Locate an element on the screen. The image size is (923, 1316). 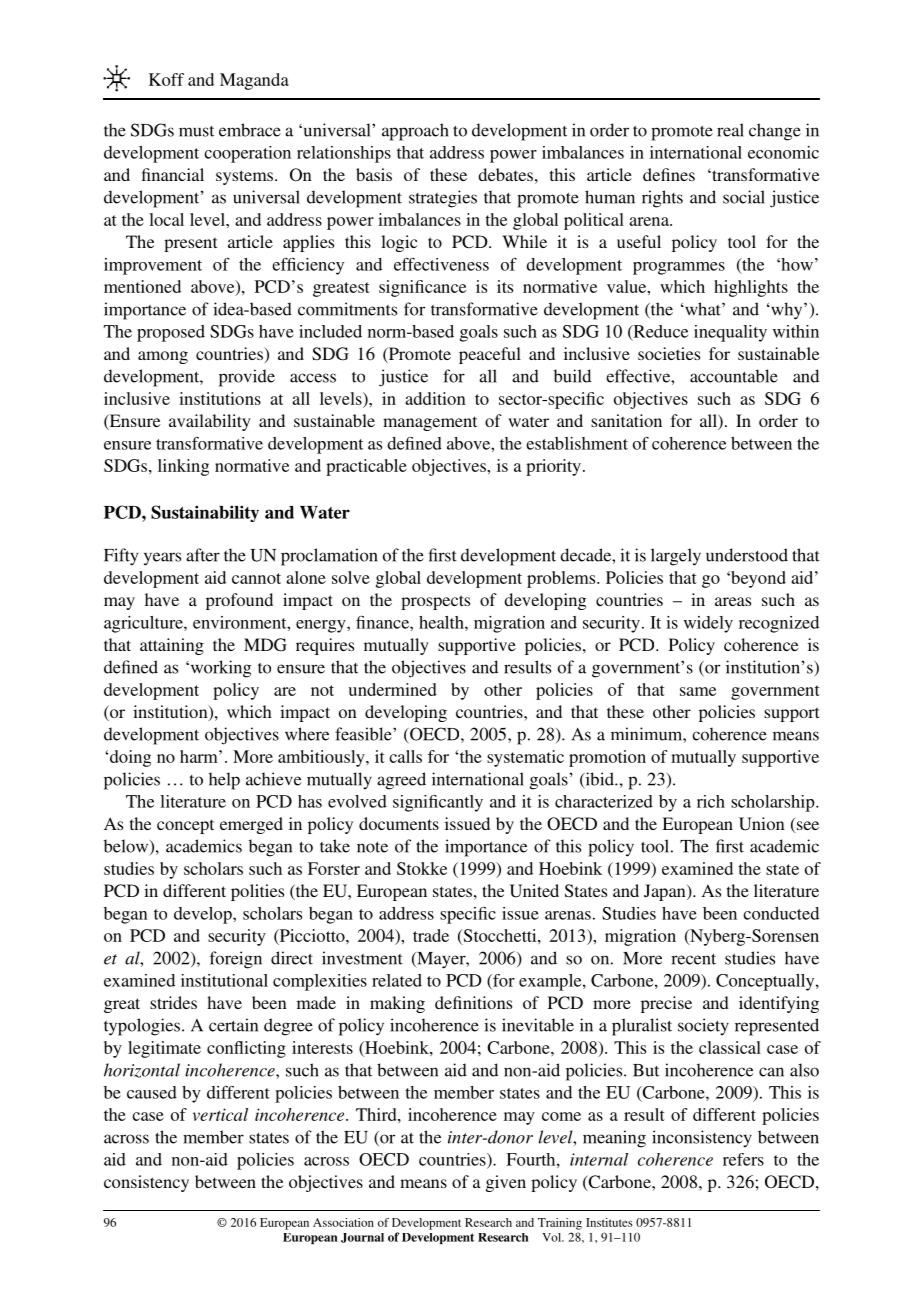
working is located at coordinates (219, 669).
